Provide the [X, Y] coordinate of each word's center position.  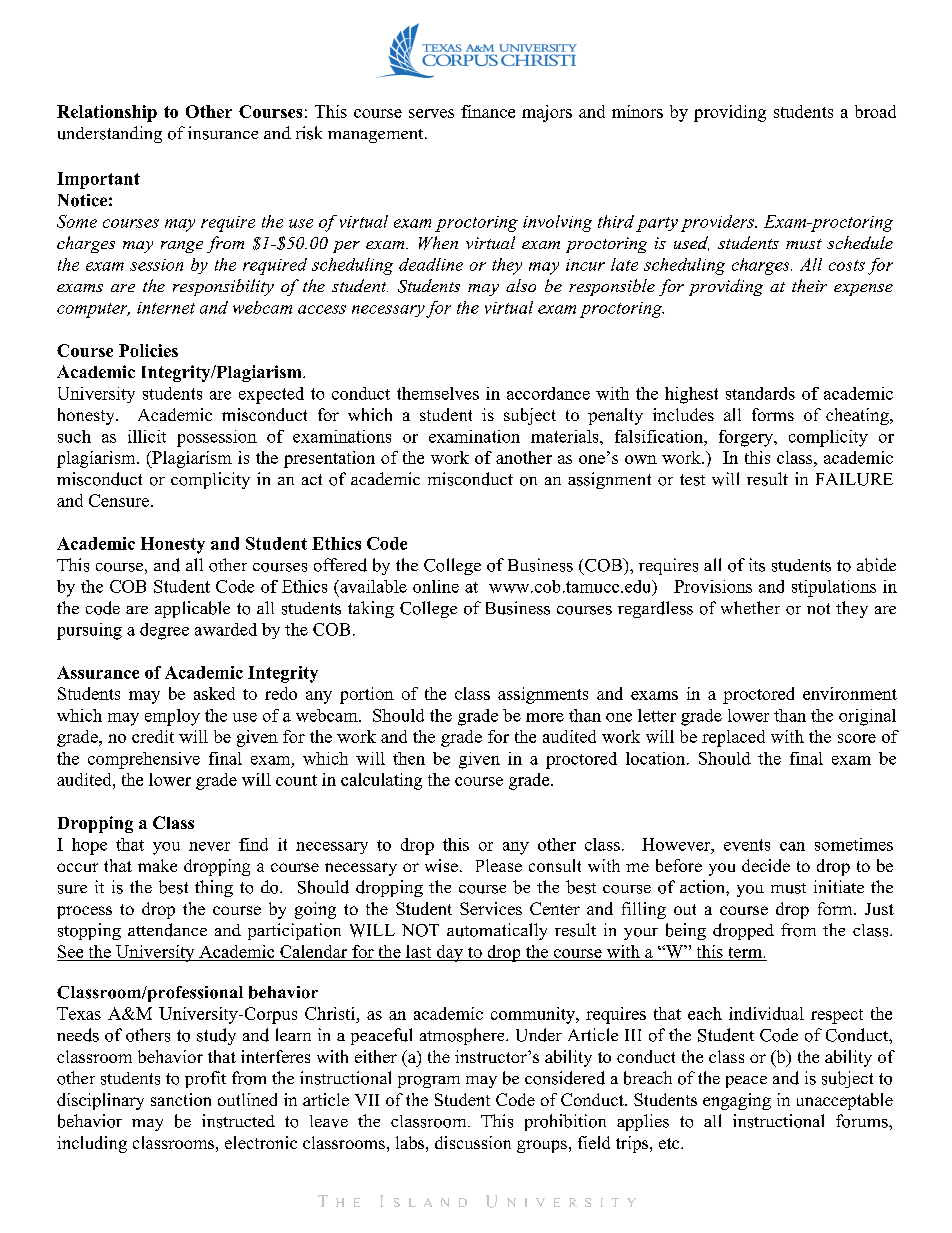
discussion [473, 1142]
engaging [737, 1101]
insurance [223, 133]
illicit [147, 436]
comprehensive [144, 760]
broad [875, 111]
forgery [747, 438]
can [792, 846]
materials [566, 436]
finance [488, 111]
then [409, 758]
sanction [181, 1099]
